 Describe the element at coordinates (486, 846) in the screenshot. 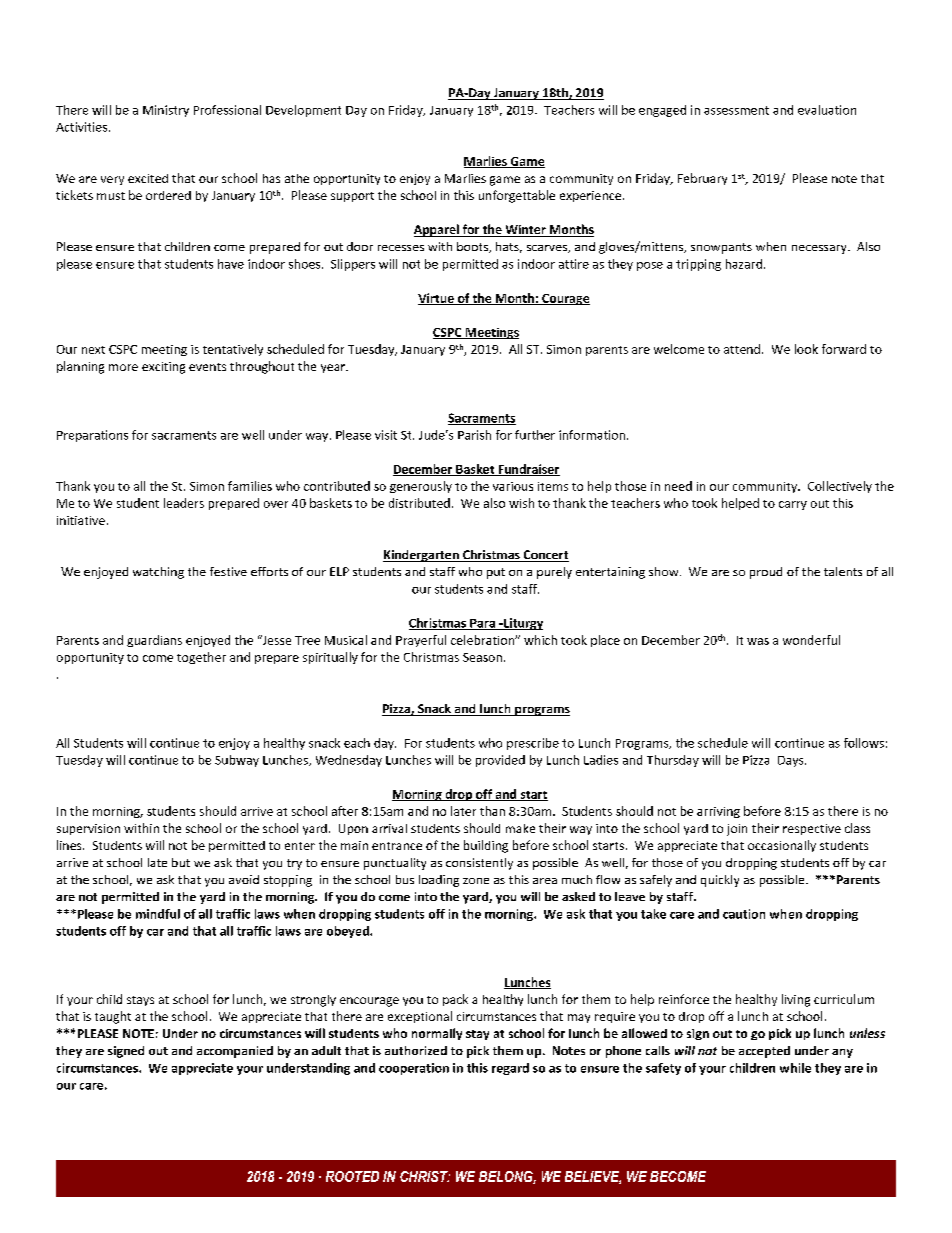

I see `building` at that location.
